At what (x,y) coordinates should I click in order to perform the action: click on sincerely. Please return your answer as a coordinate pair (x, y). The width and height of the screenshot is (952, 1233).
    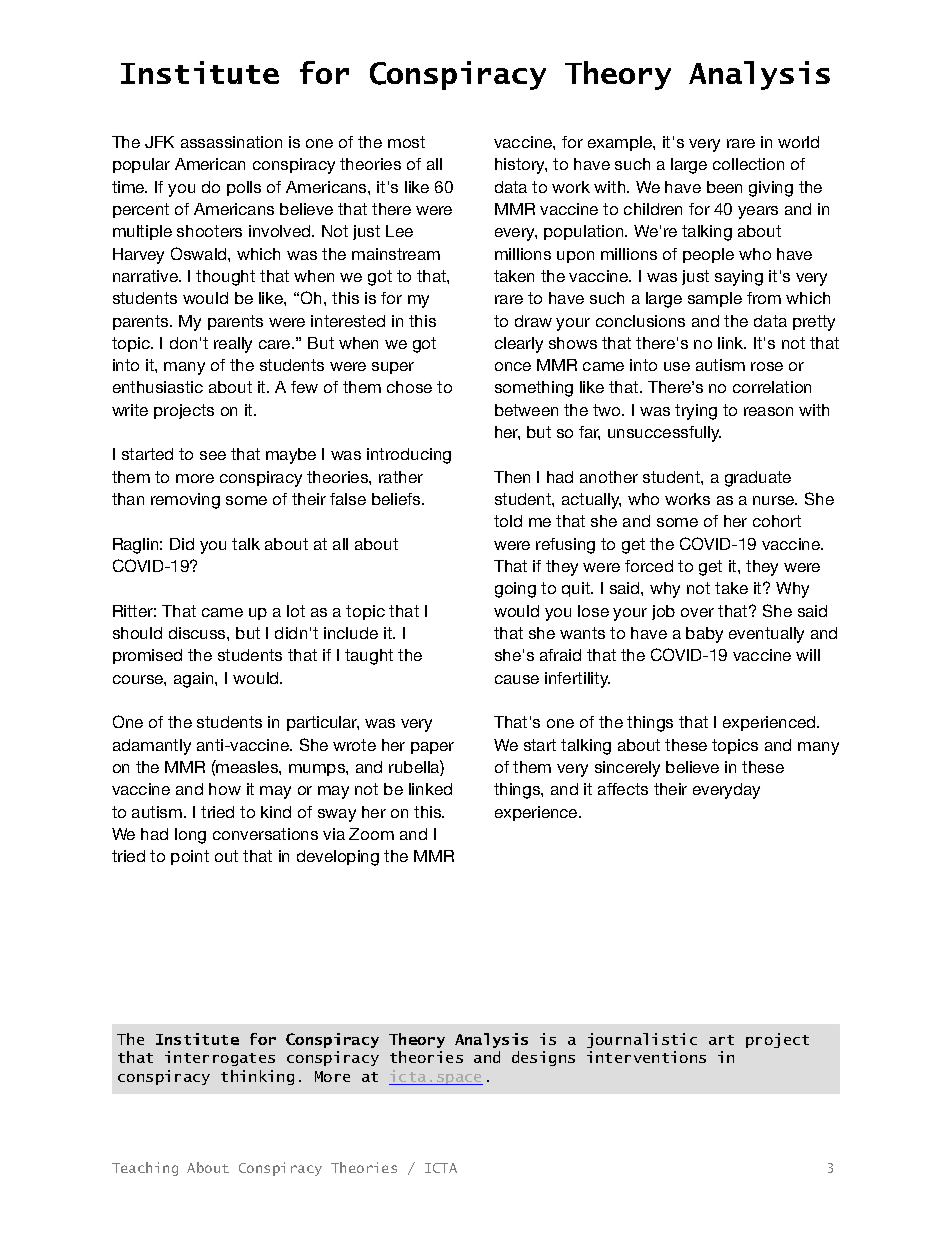
    Looking at the image, I should click on (627, 769).
